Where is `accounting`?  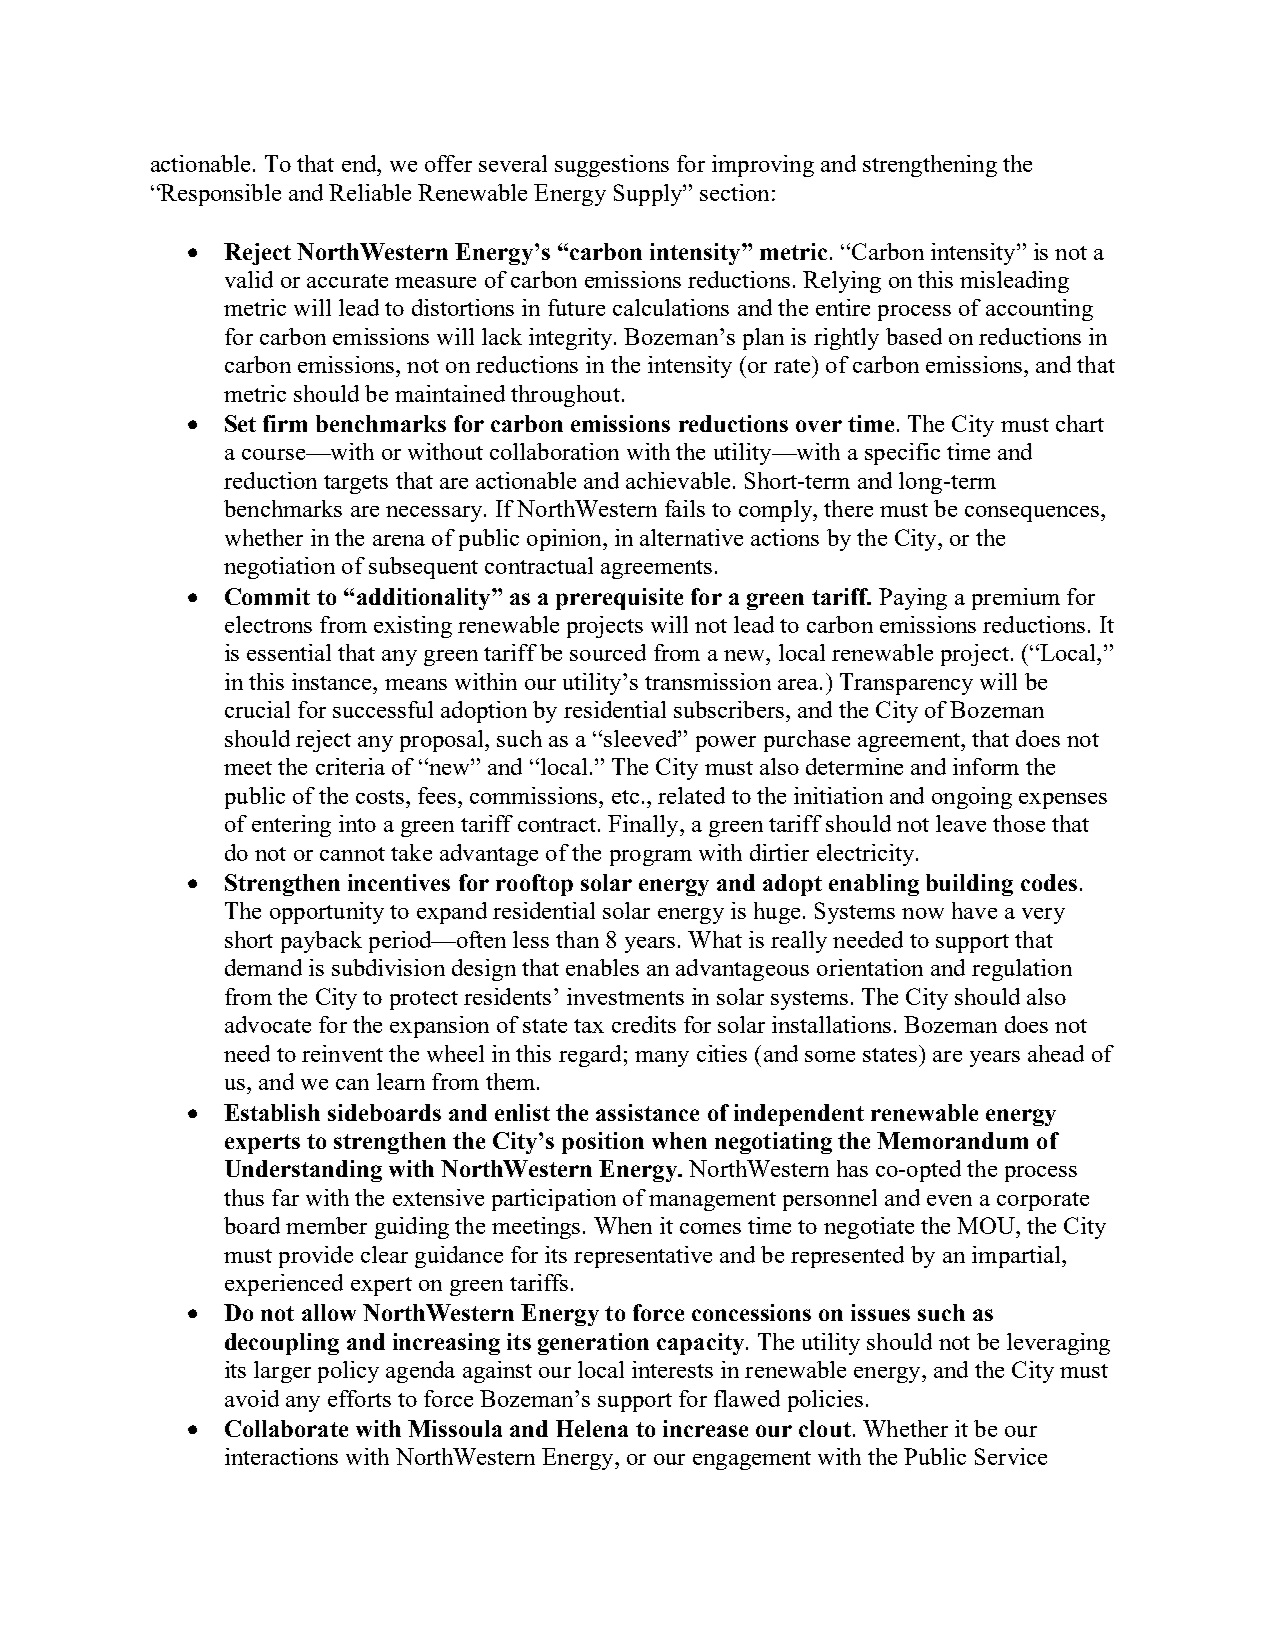
accounting is located at coordinates (1039, 310).
